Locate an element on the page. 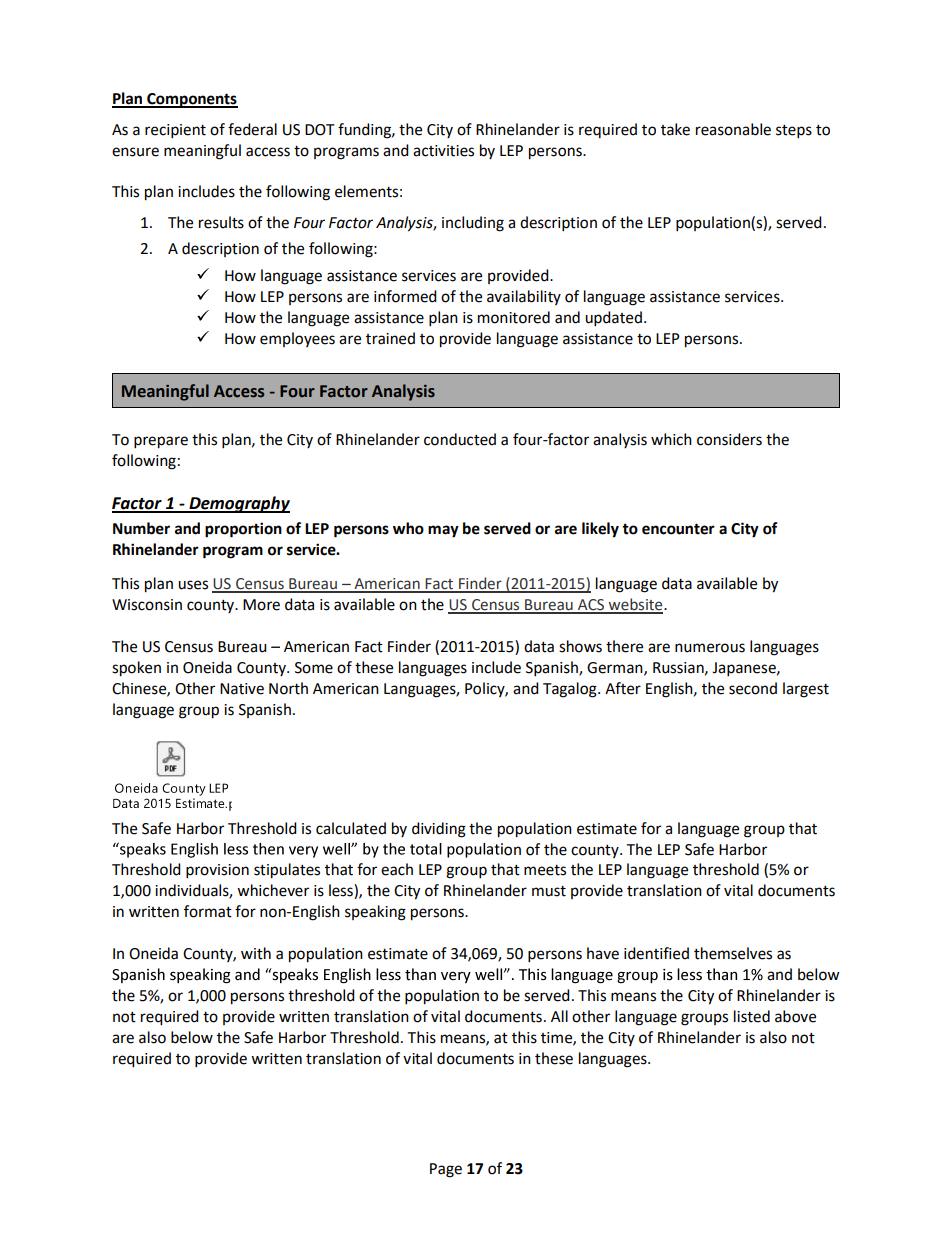  federal is located at coordinates (252, 129).
